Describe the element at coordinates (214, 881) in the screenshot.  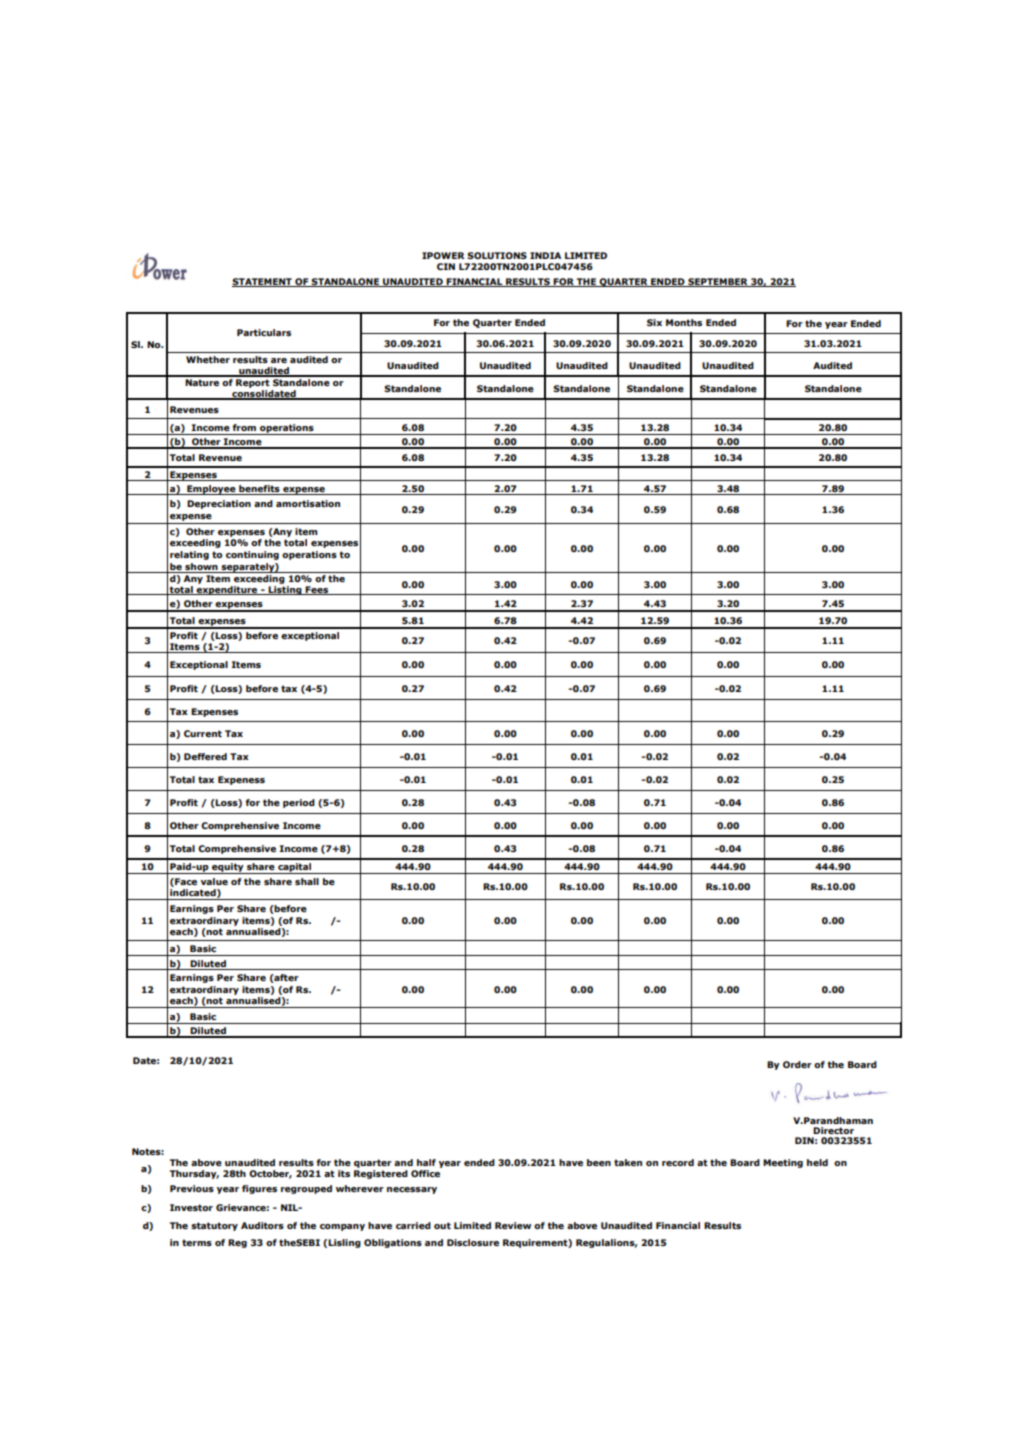
I see `value` at that location.
